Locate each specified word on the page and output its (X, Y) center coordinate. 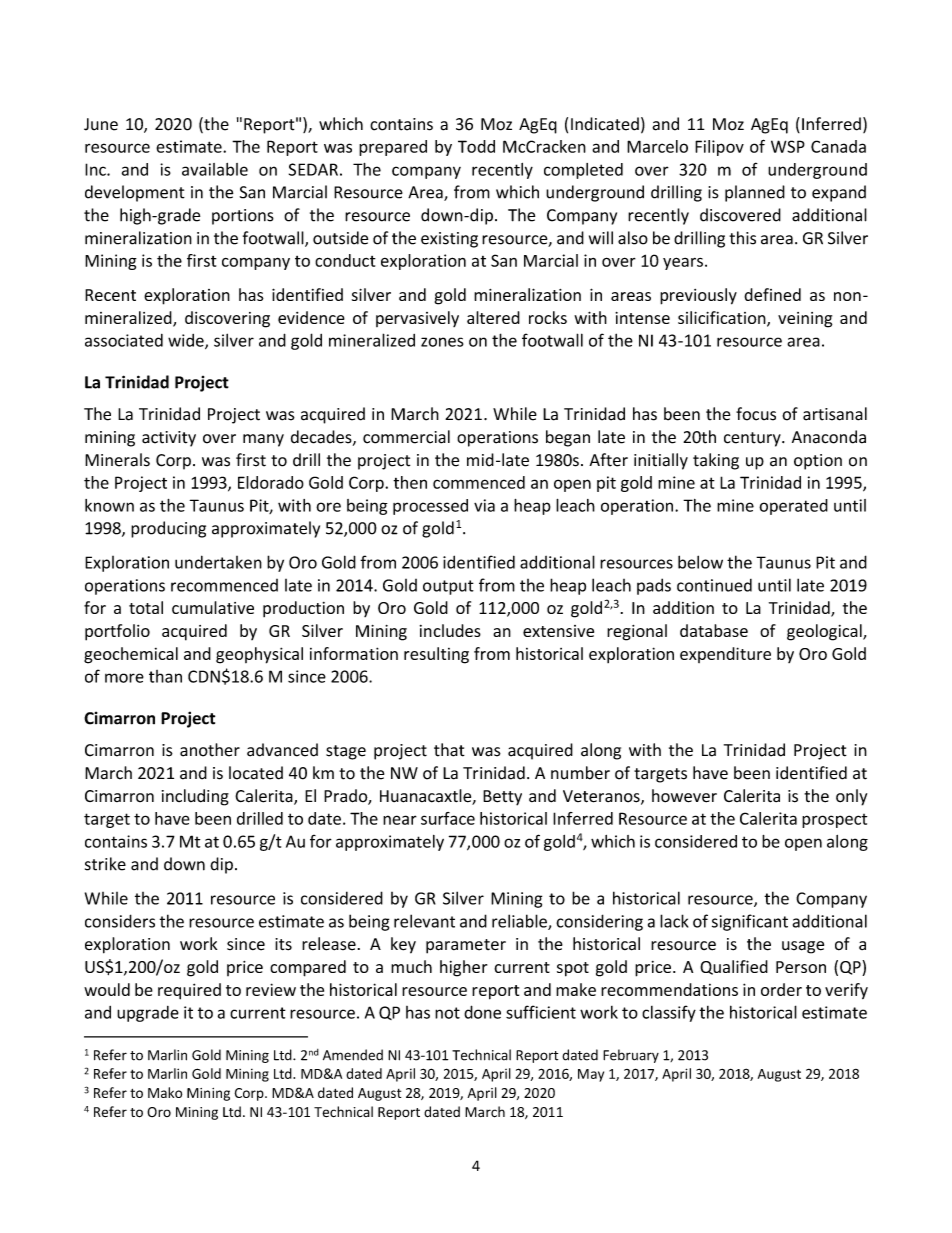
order (781, 989)
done (482, 1012)
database (714, 630)
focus (756, 414)
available (215, 169)
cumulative (213, 607)
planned (755, 193)
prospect (834, 821)
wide (187, 341)
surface (448, 818)
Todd (476, 146)
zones (442, 342)
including (195, 797)
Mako (165, 1092)
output (448, 587)
